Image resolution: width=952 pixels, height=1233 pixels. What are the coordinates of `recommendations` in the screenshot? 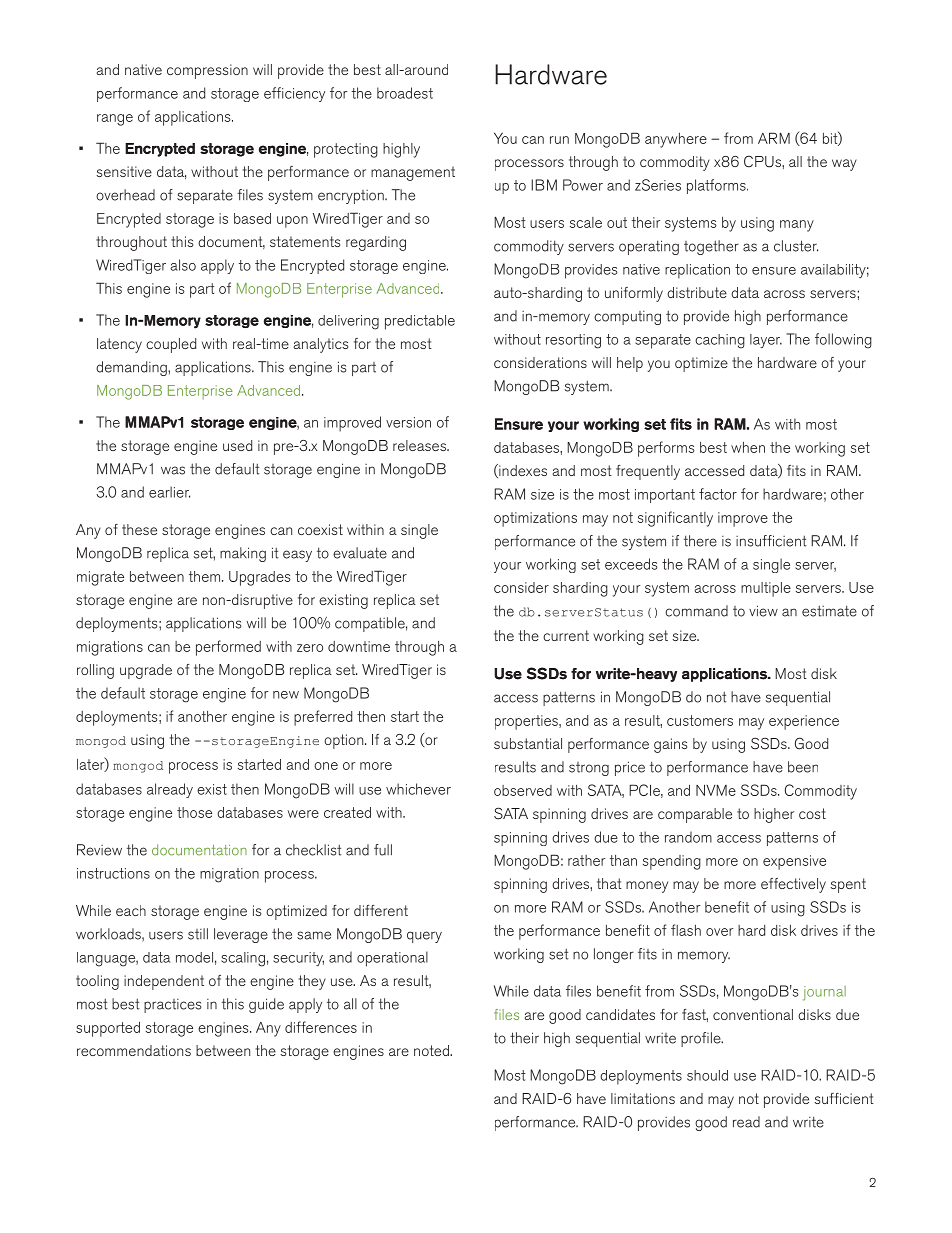 It's located at (134, 1050).
